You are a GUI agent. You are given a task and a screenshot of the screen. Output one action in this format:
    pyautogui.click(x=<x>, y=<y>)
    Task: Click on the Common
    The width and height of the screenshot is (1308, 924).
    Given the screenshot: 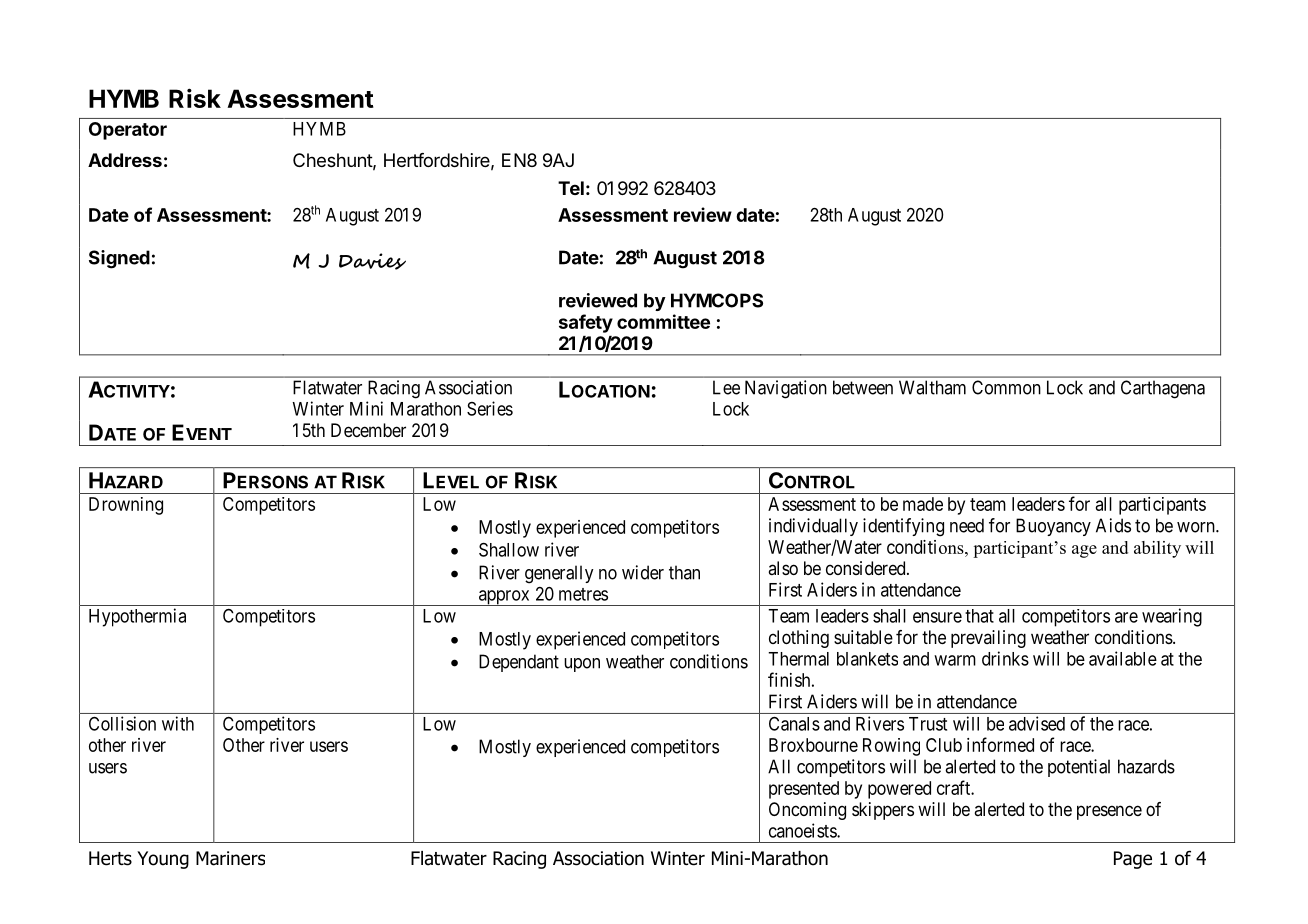 What is the action you would take?
    pyautogui.click(x=1006, y=387)
